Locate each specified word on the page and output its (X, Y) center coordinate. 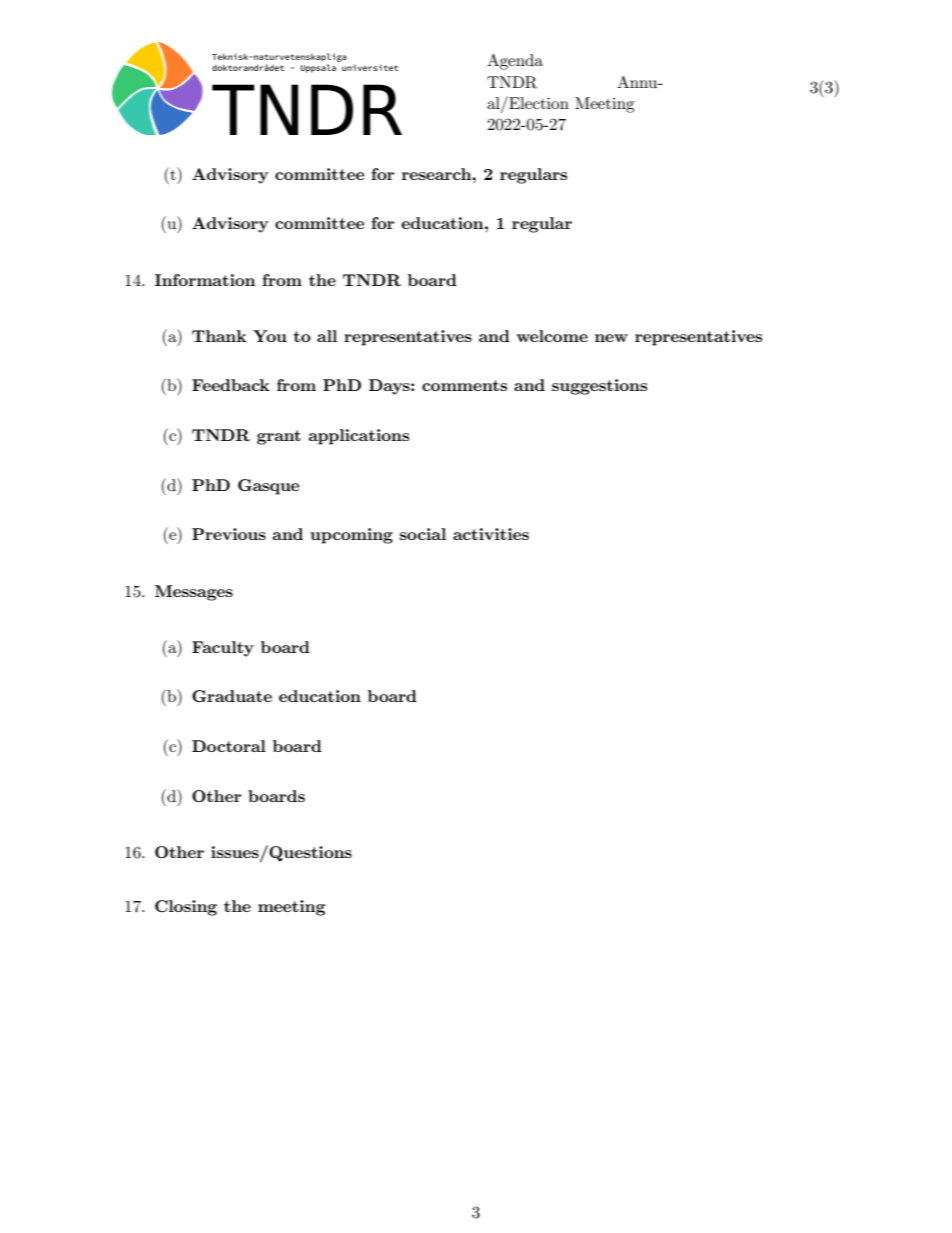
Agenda (515, 62)
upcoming (352, 536)
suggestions (599, 387)
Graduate (232, 696)
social (423, 534)
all (327, 336)
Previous (229, 534)
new (611, 338)
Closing (186, 908)
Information (205, 280)
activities (491, 534)
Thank (219, 336)
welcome (552, 336)
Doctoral (229, 746)
